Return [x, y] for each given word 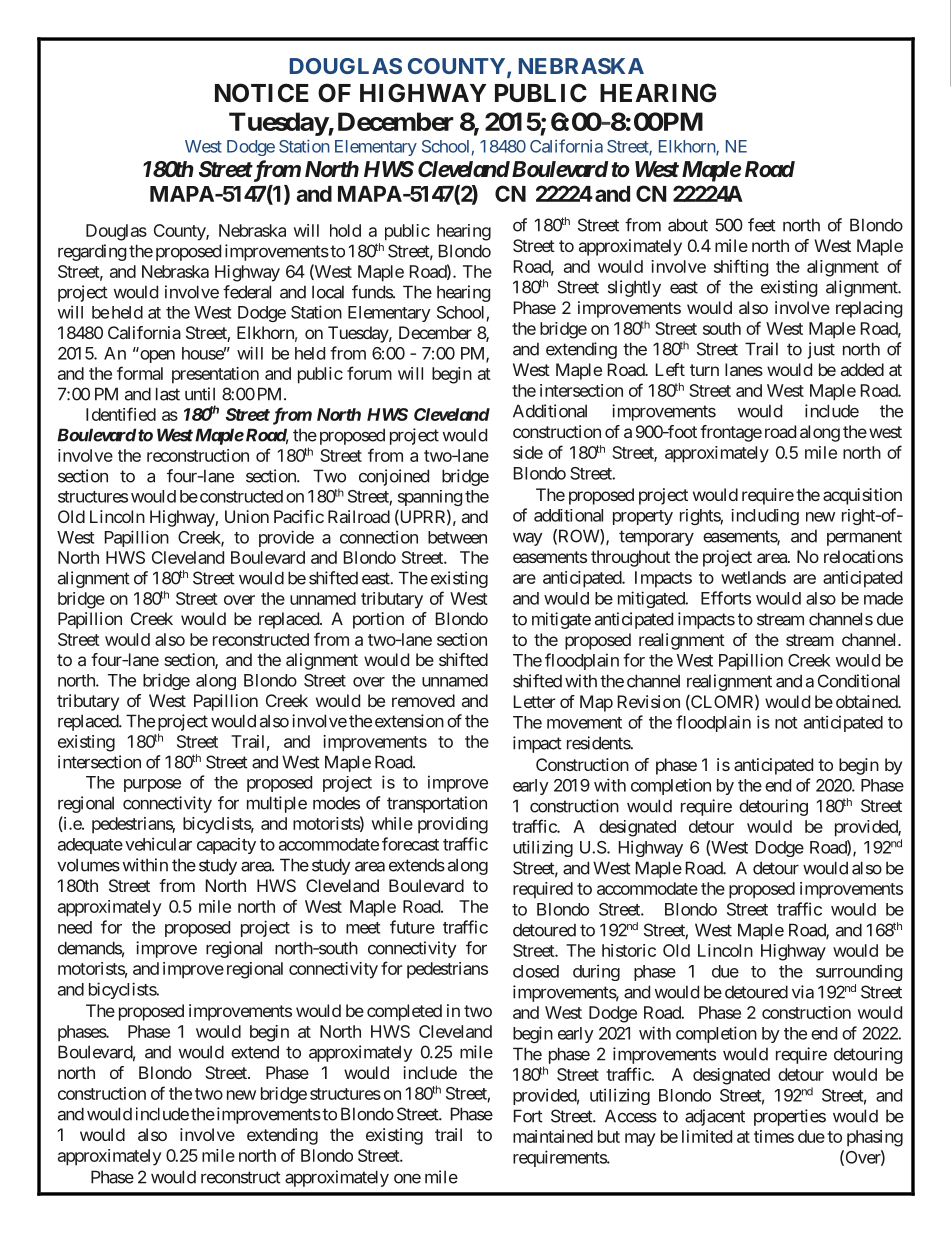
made [883, 598]
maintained [553, 1136]
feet [762, 225]
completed [404, 1012]
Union [247, 516]
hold [345, 230]
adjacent [715, 1117]
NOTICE [262, 93]
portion [378, 620]
